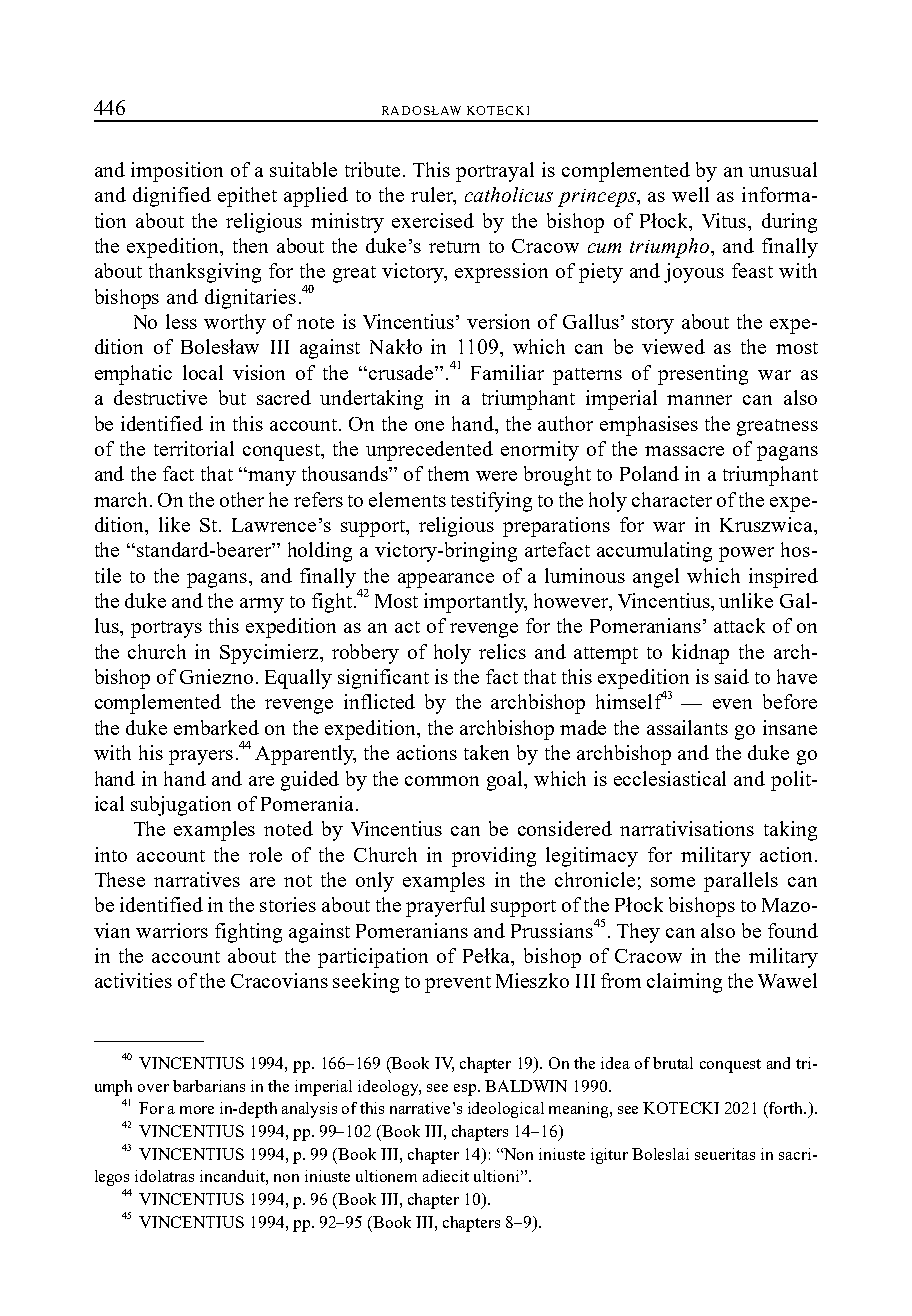 This page has width=912, height=1316. Describe the element at coordinates (433, 196) in the page. I see `ruler` at that location.
